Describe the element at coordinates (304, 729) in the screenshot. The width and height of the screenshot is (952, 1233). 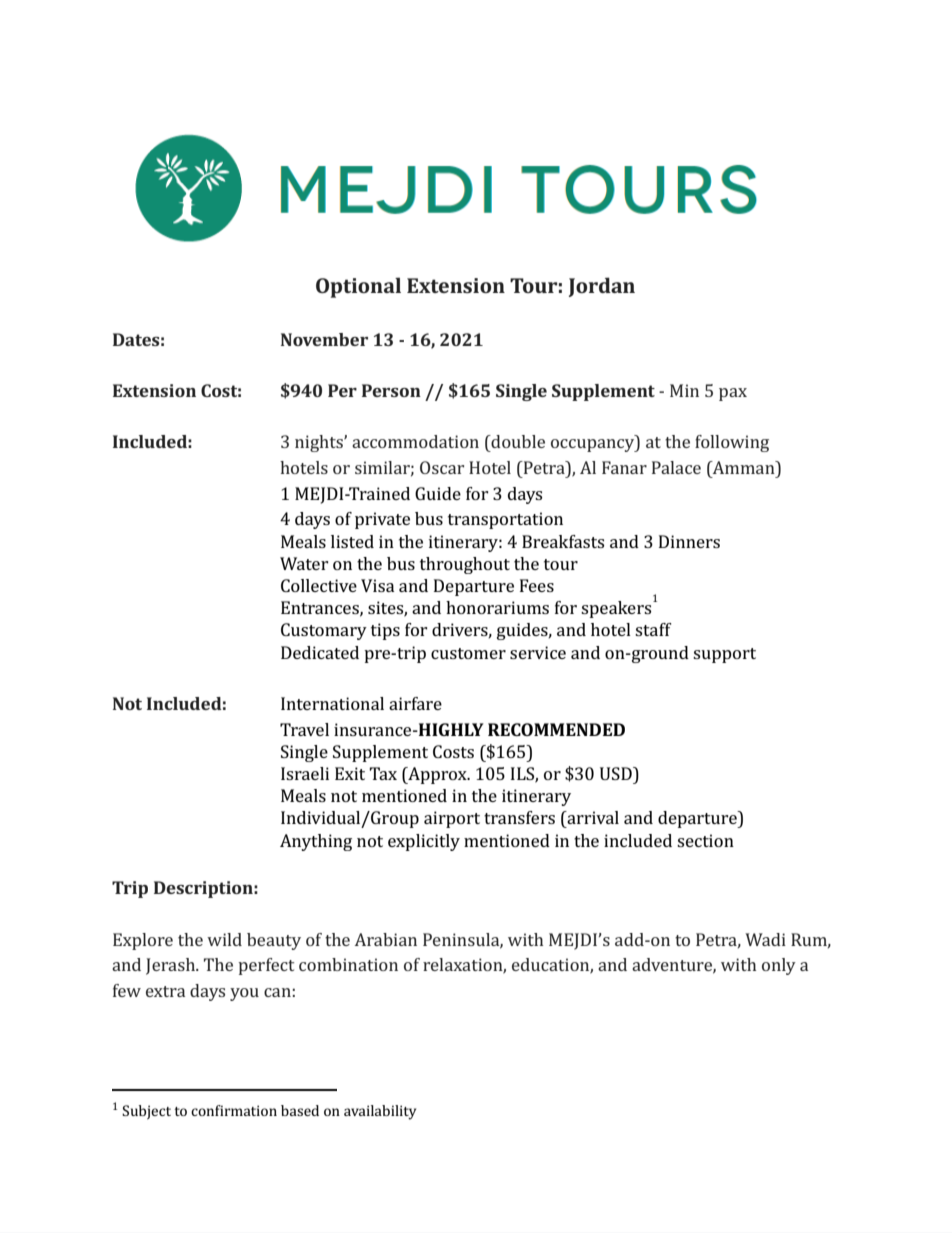
I see `Travel` at that location.
